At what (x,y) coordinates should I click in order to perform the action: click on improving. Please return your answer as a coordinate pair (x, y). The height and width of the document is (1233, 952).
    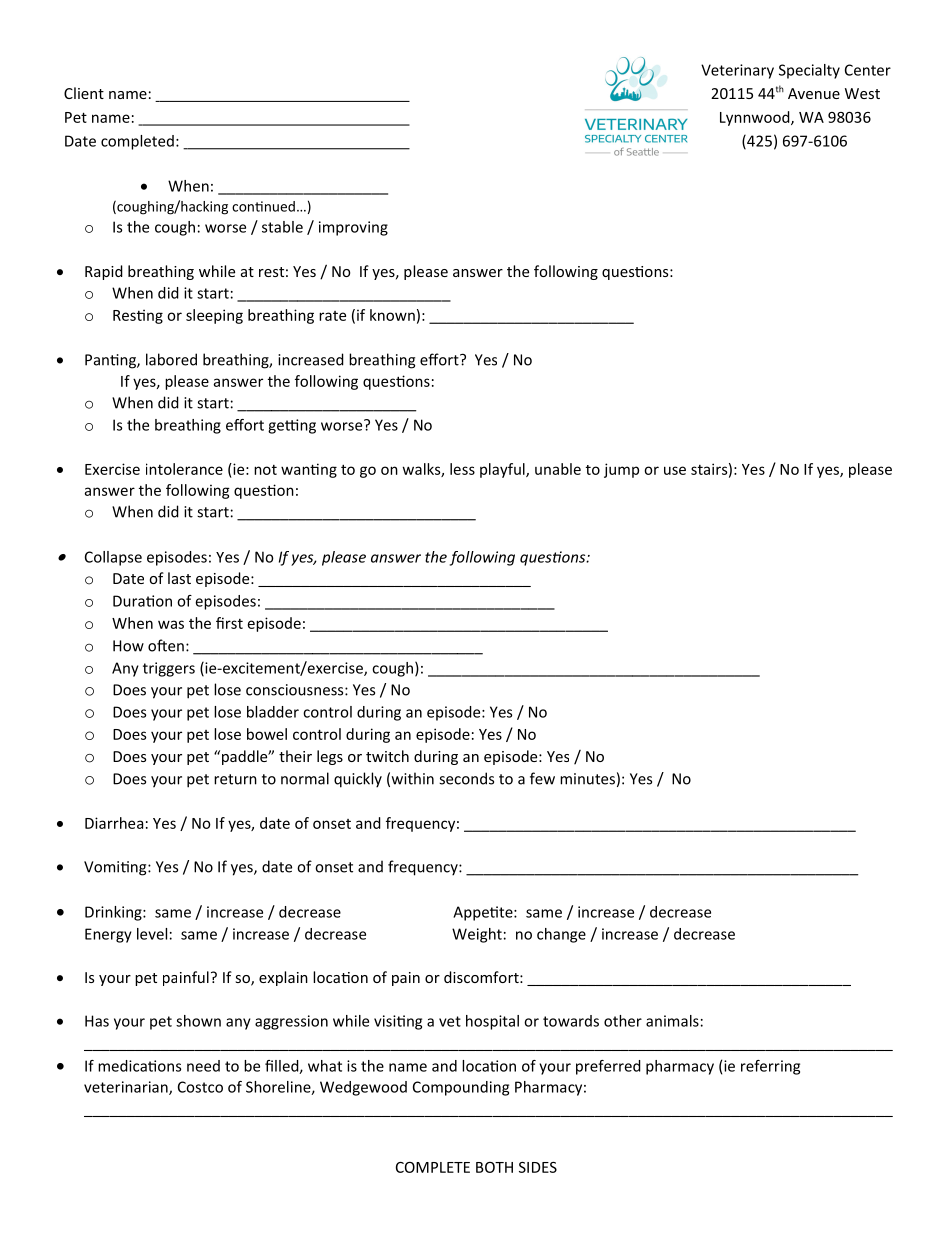
    Looking at the image, I should click on (353, 228).
